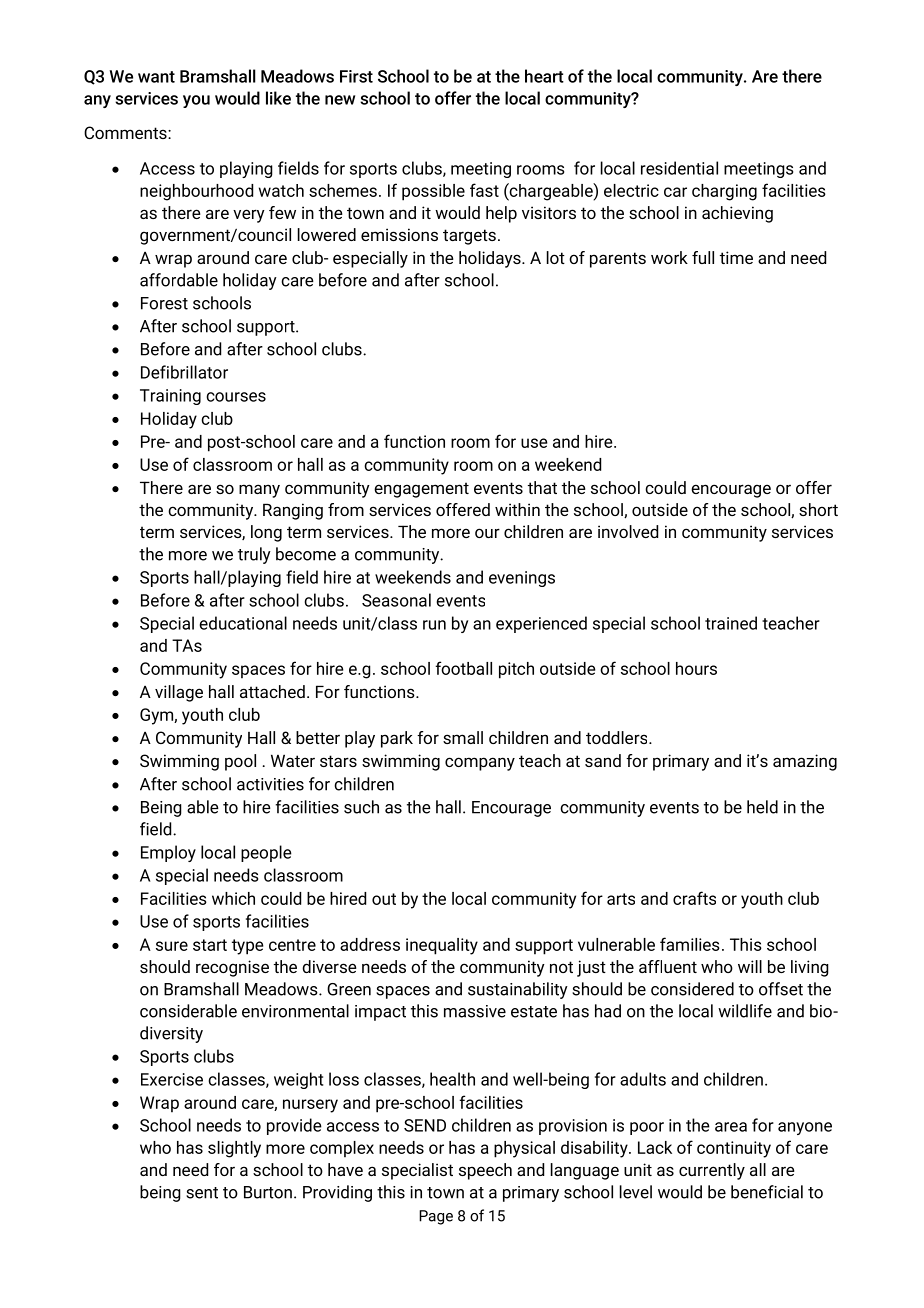 The width and height of the screenshot is (924, 1308). What do you see at coordinates (202, 1193) in the screenshot?
I see `sent` at bounding box center [202, 1193].
